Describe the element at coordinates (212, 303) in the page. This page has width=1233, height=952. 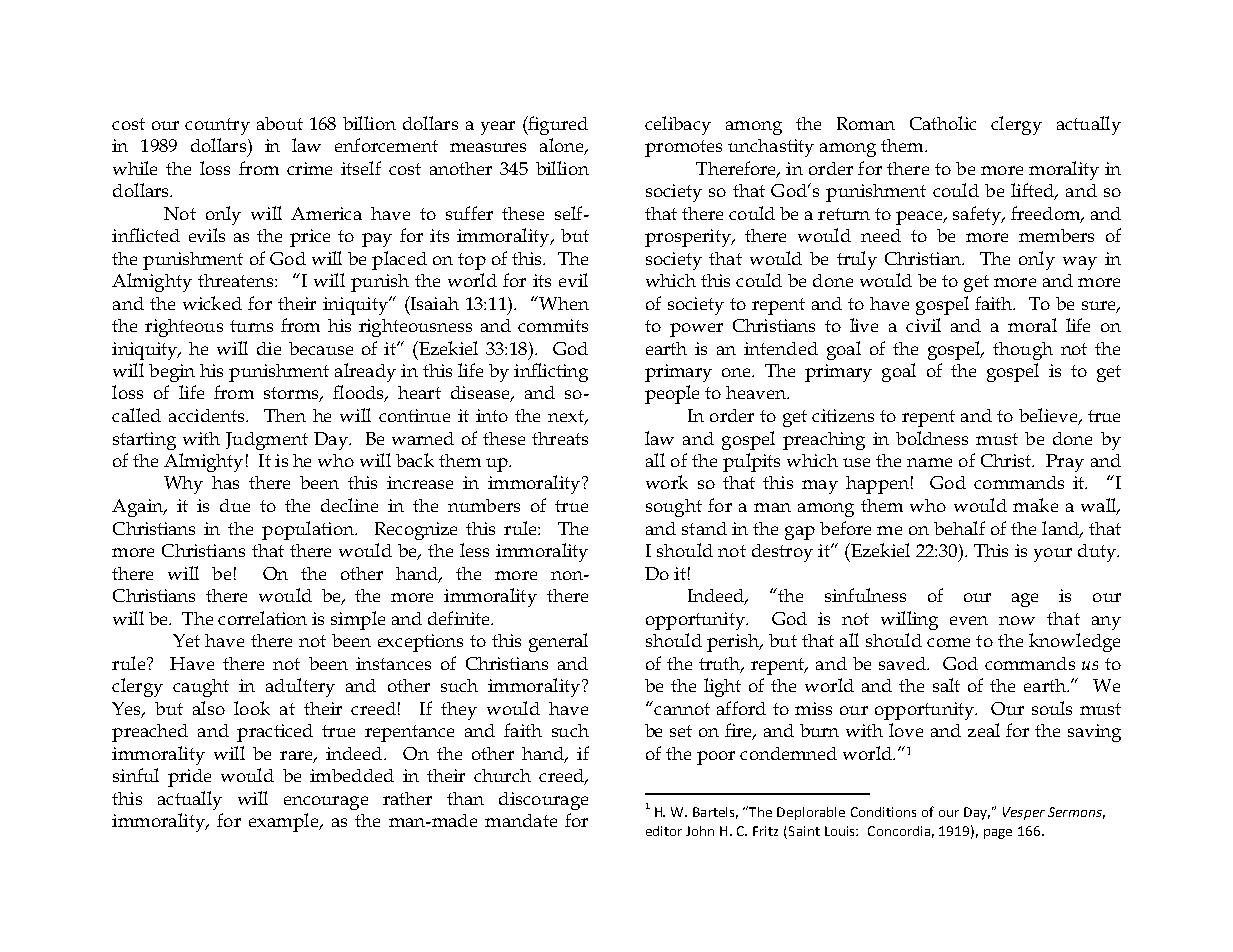
I see `wicked` at that location.
